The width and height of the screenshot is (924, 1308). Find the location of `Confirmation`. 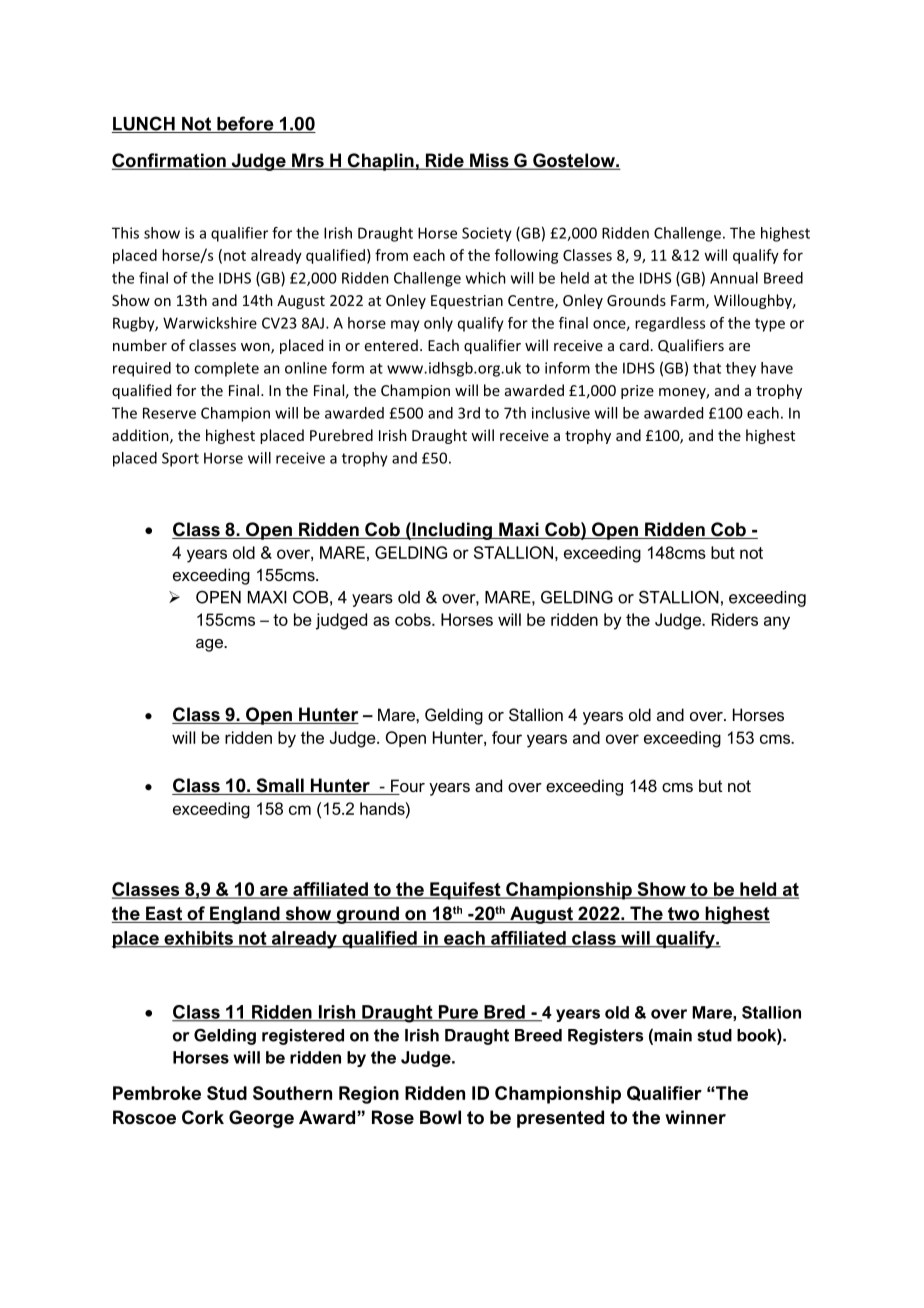

Confirmation is located at coordinates (170, 161).
